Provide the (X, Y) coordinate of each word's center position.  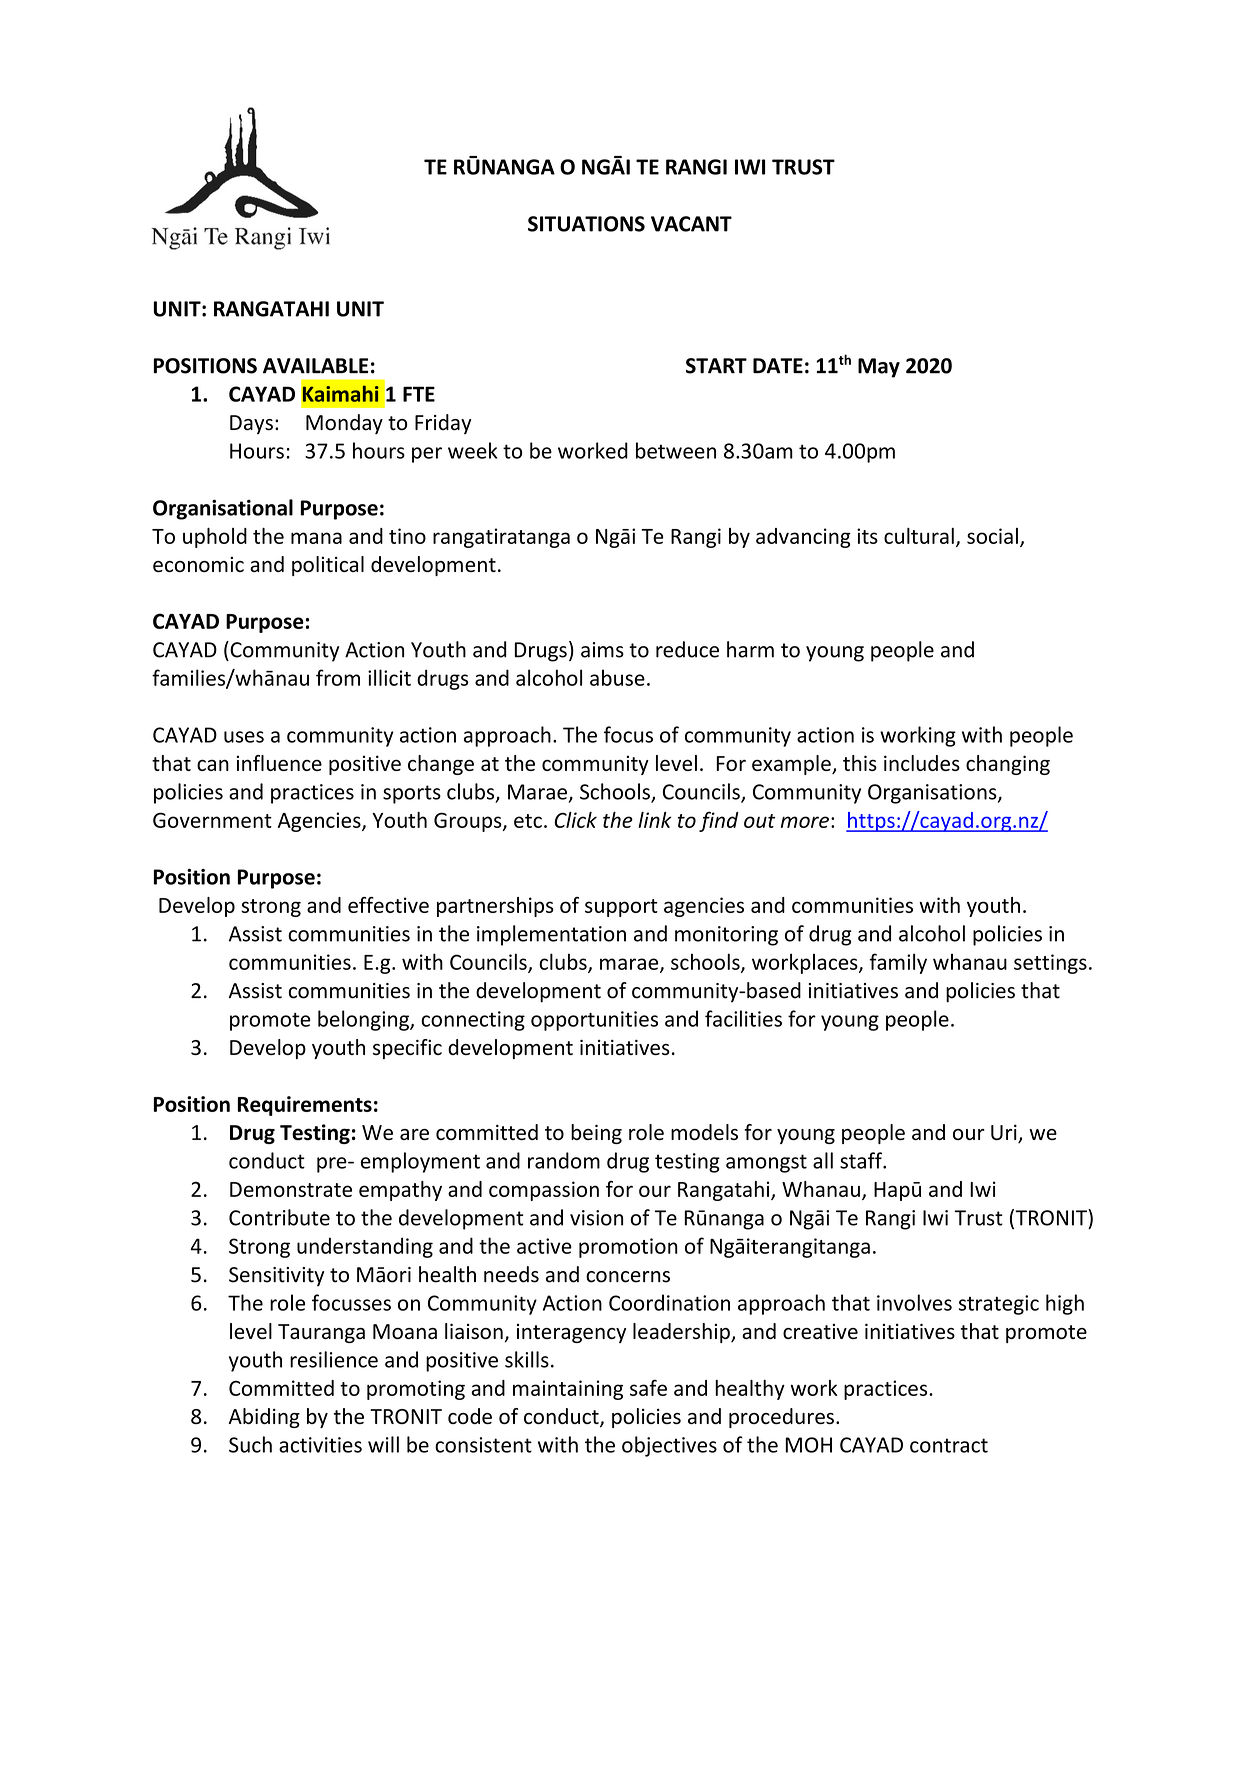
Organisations (933, 794)
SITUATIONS (586, 224)
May (879, 368)
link (654, 820)
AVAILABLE (315, 366)
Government (212, 820)
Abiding (264, 1418)
